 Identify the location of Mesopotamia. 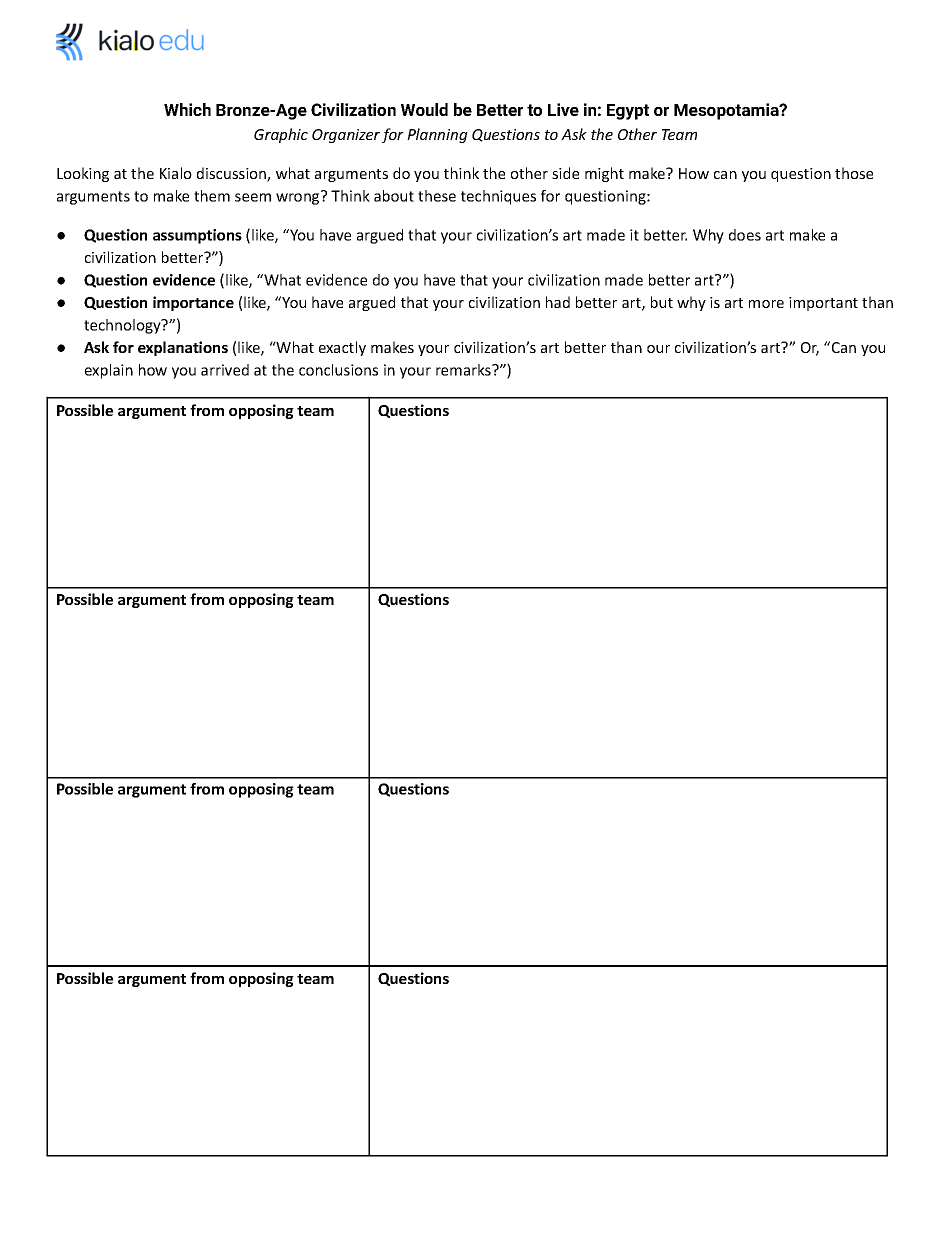
(727, 111).
